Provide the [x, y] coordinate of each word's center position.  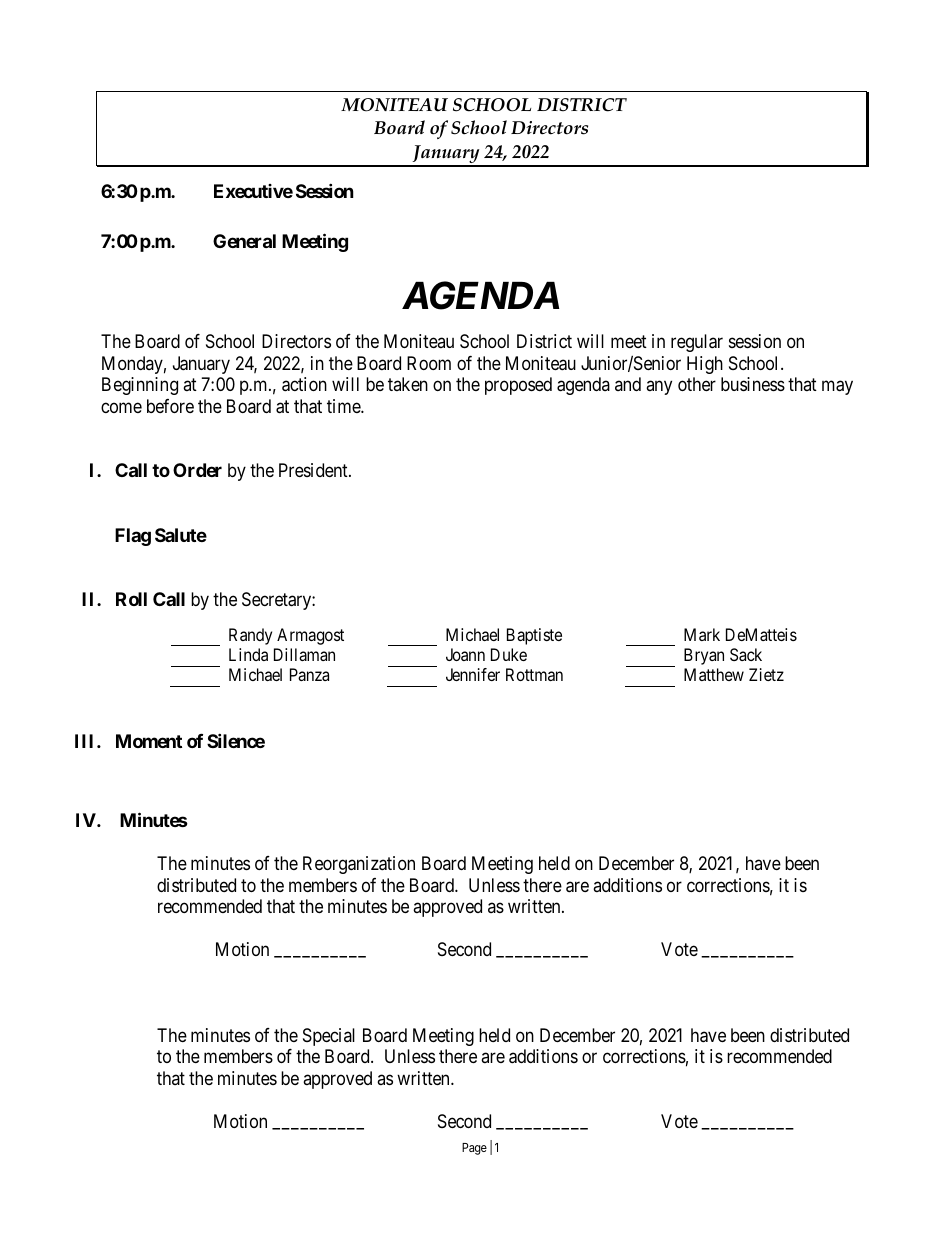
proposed [518, 386]
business [753, 384]
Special [329, 1037]
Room [429, 363]
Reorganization [359, 865]
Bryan [704, 656]
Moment [149, 741]
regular [697, 343]
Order [197, 470]
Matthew [714, 674]
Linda [248, 654]
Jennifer [473, 674]
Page [474, 1149]
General [244, 241]
